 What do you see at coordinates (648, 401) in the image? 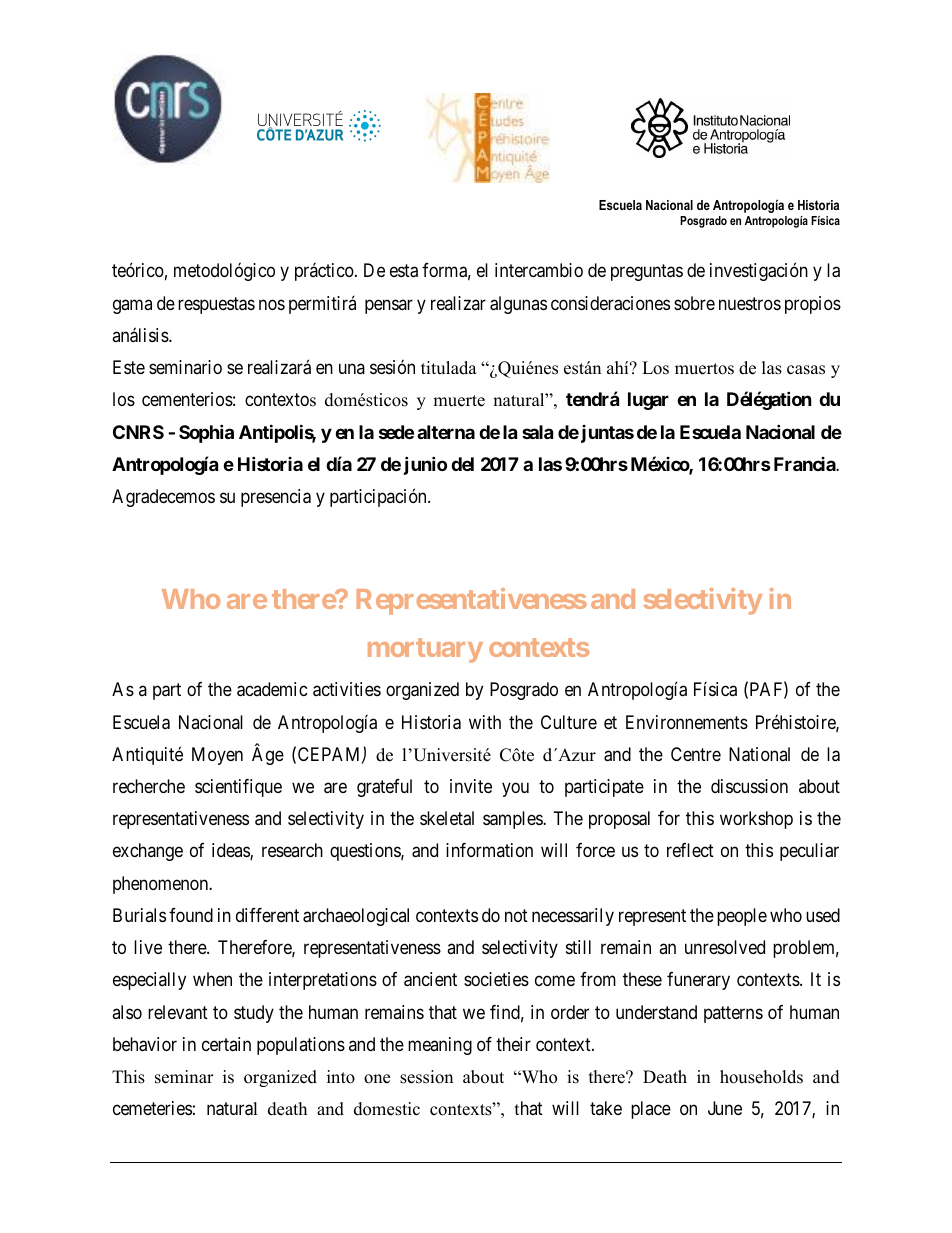
I see `lugar` at bounding box center [648, 401].
